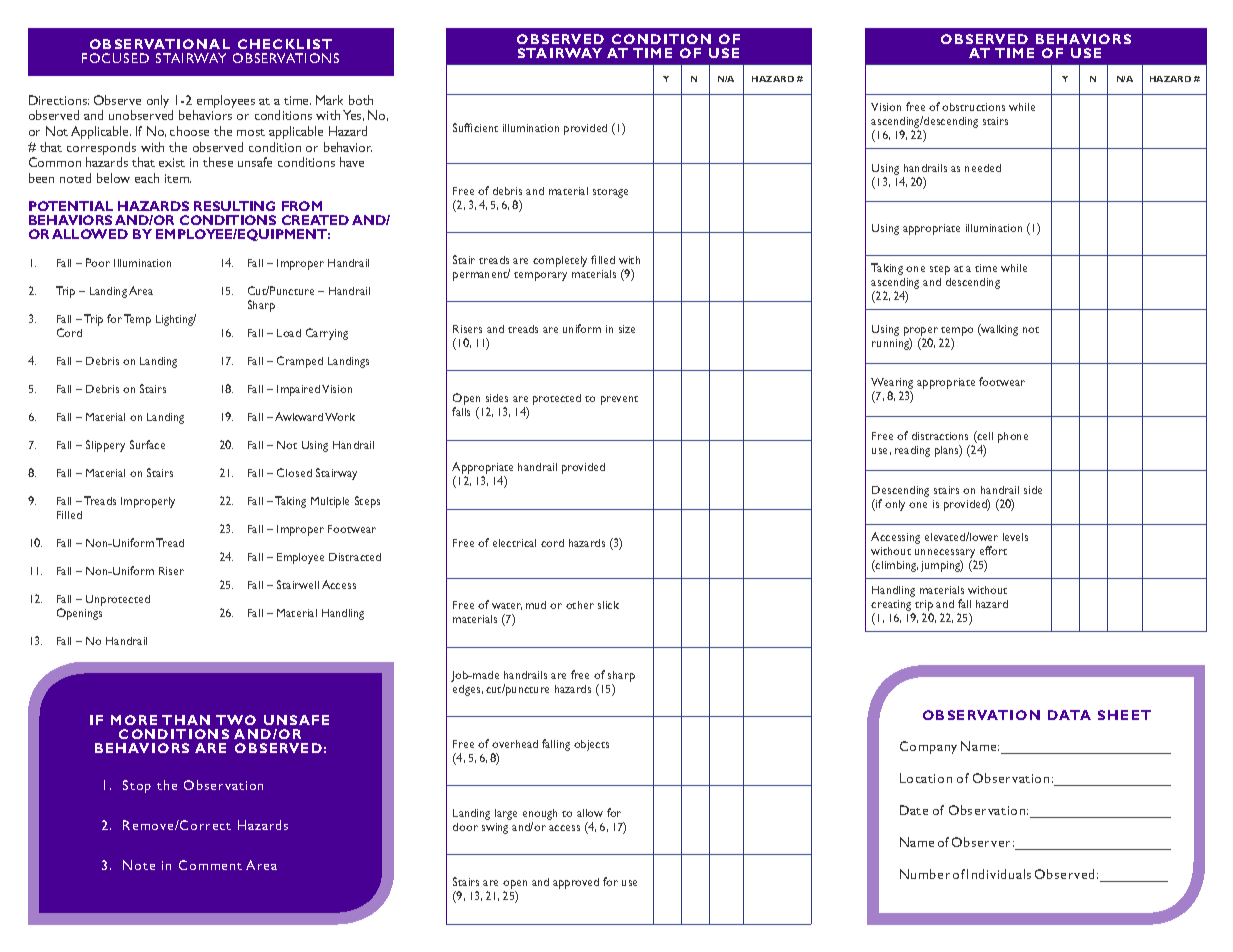  What do you see at coordinates (475, 127) in the screenshot?
I see `Sufficient` at bounding box center [475, 127].
